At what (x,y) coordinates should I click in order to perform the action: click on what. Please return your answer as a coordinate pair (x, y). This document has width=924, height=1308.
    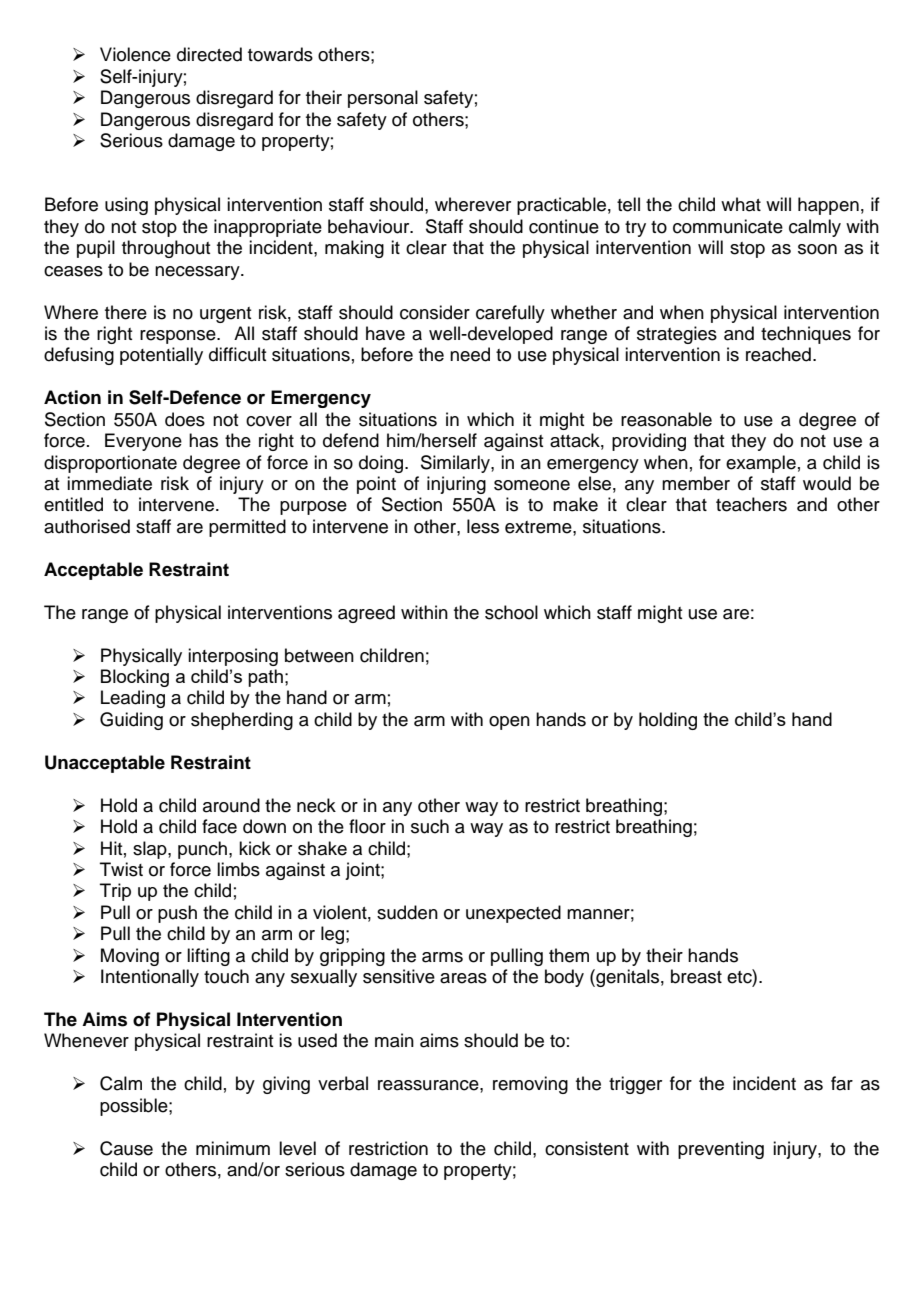
    Looking at the image, I should click on (741, 204).
